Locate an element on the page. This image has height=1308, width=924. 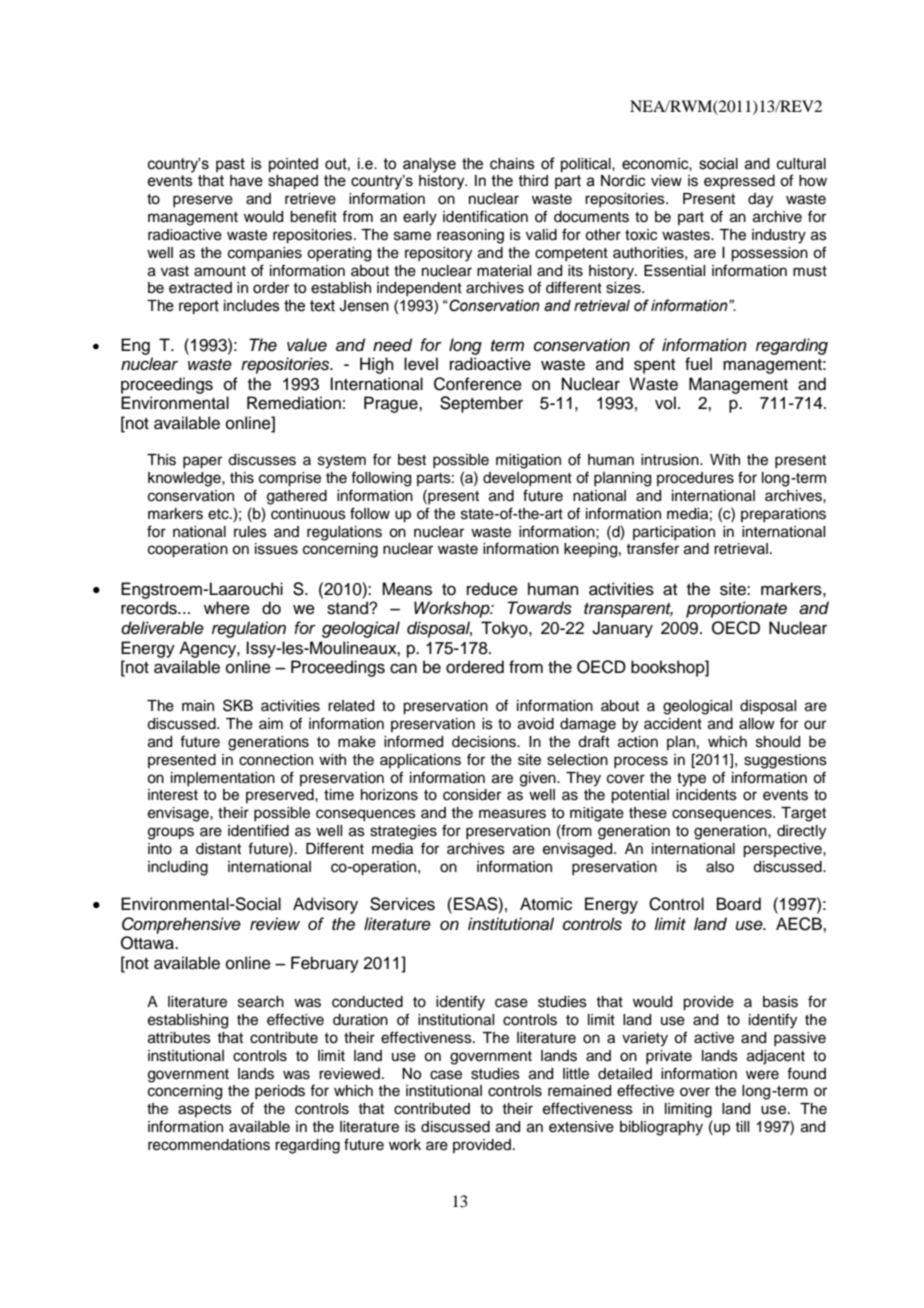
etc is located at coordinates (219, 514).
